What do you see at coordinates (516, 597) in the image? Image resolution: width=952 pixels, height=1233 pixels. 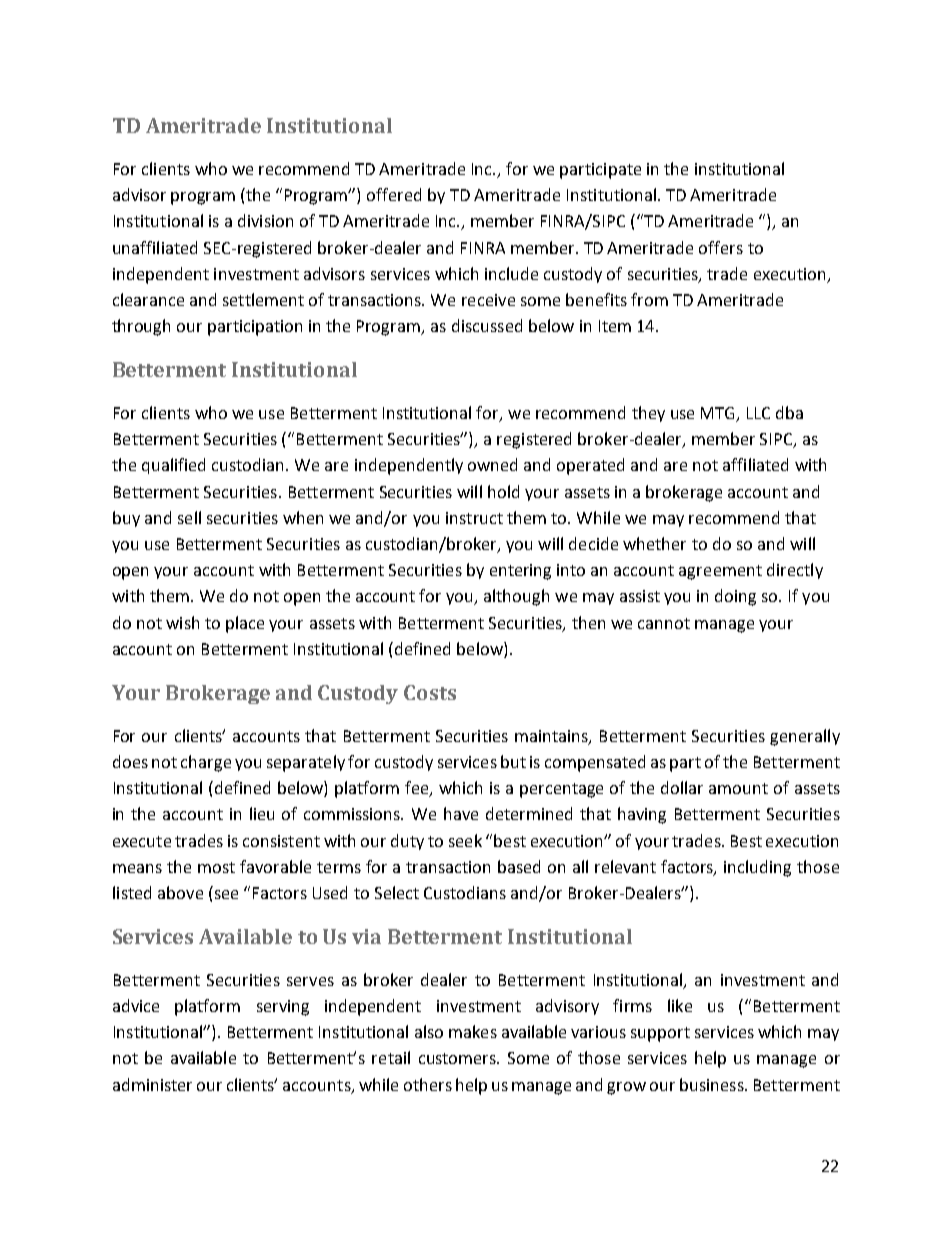 I see `although` at bounding box center [516, 597].
